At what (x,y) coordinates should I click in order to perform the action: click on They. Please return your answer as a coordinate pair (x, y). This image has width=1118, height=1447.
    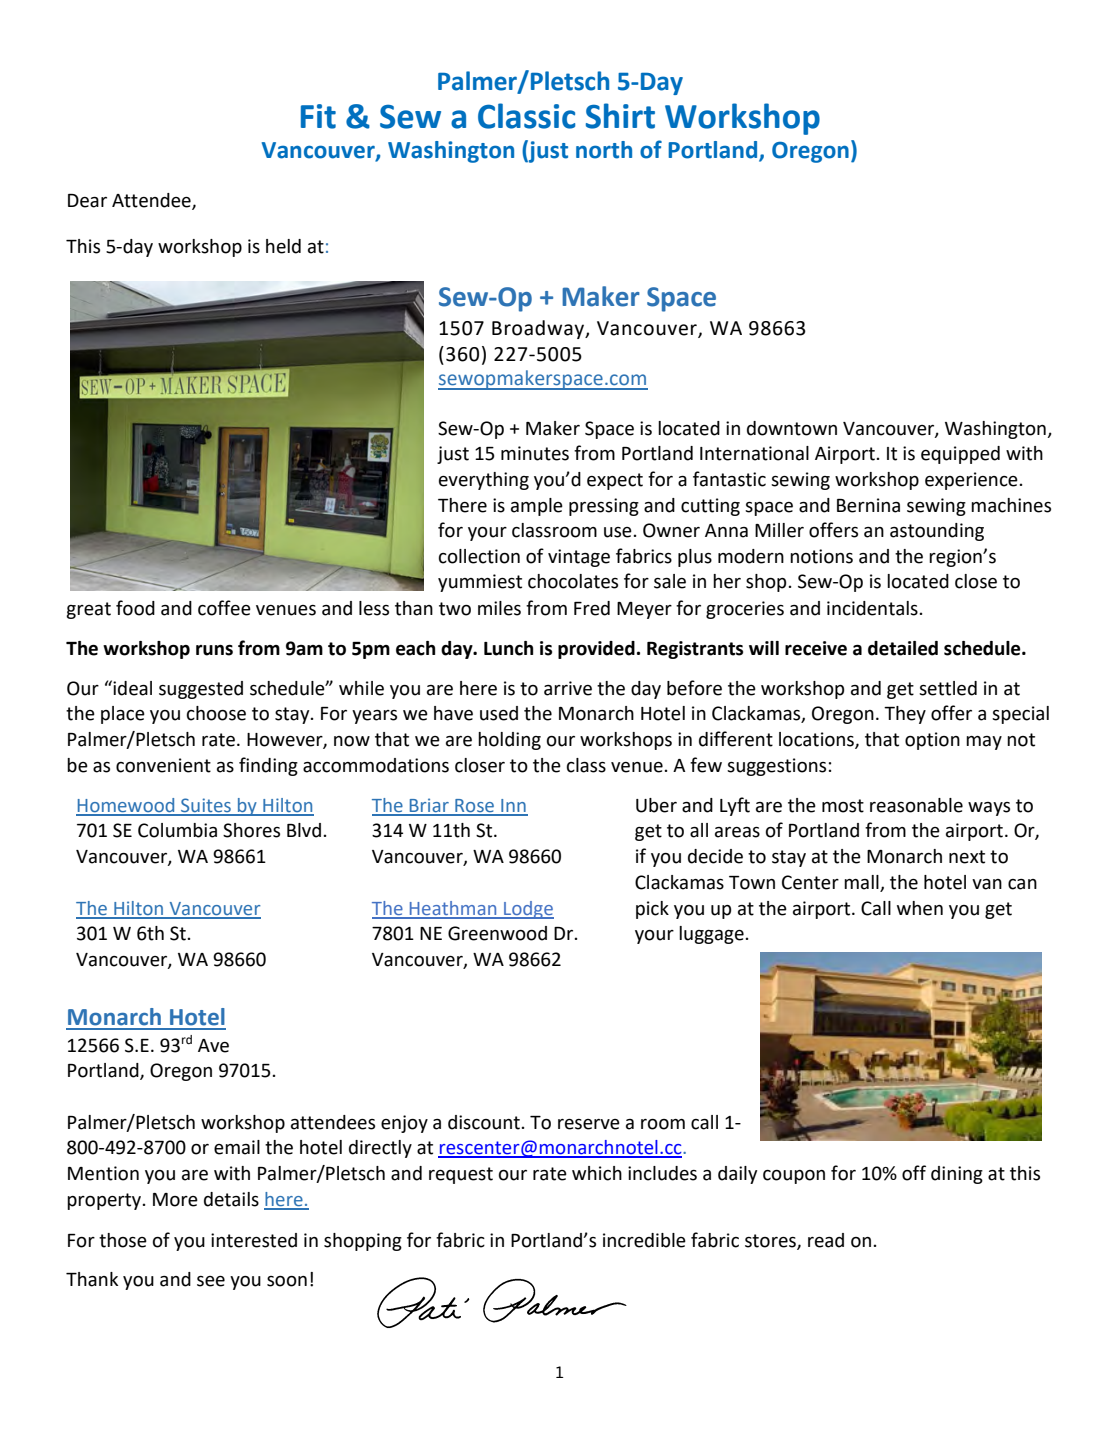
    Looking at the image, I should click on (905, 715).
